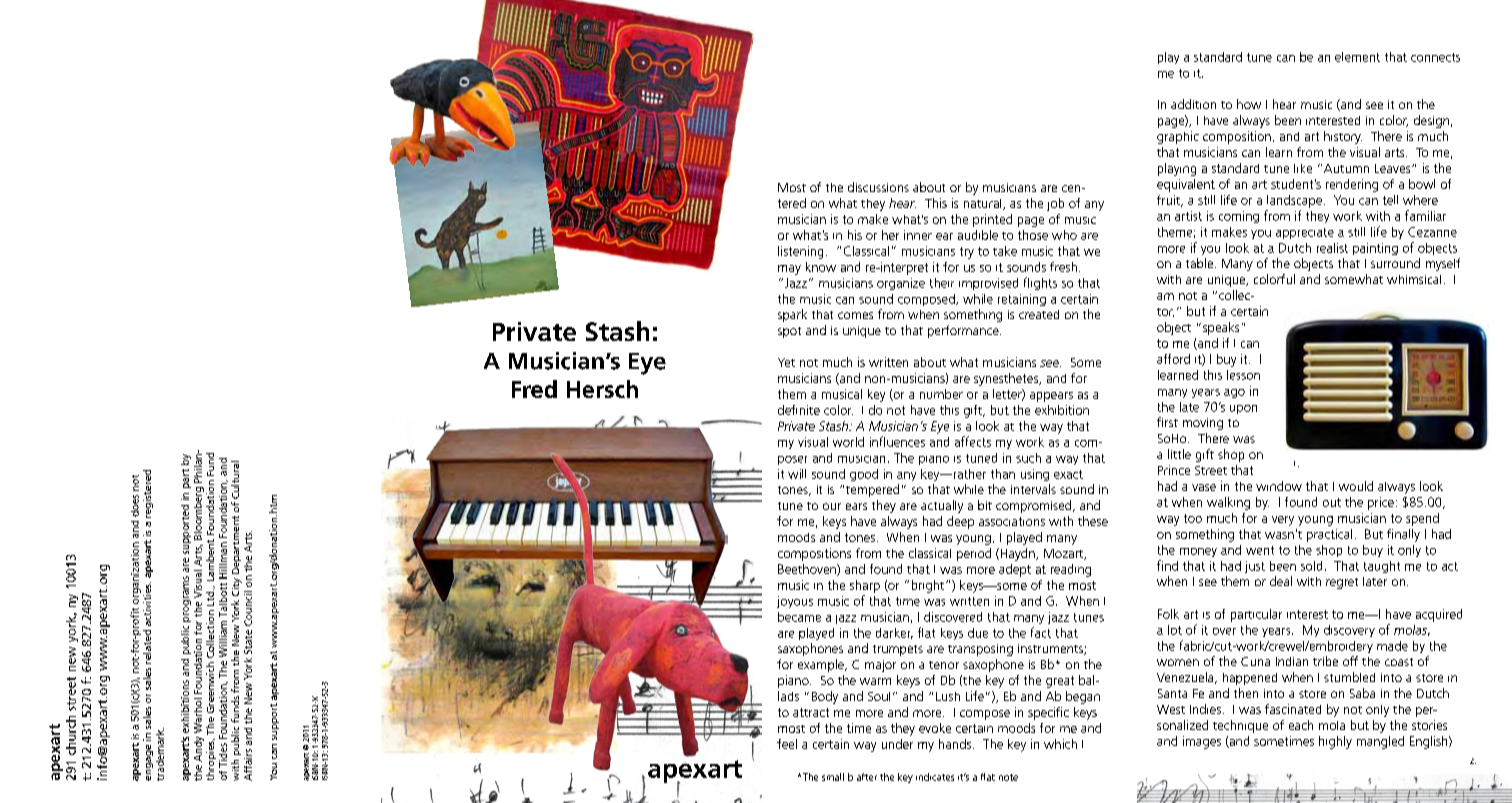 Image resolution: width=1512 pixels, height=803 pixels. I want to click on whimsical, so click(1414, 279).
